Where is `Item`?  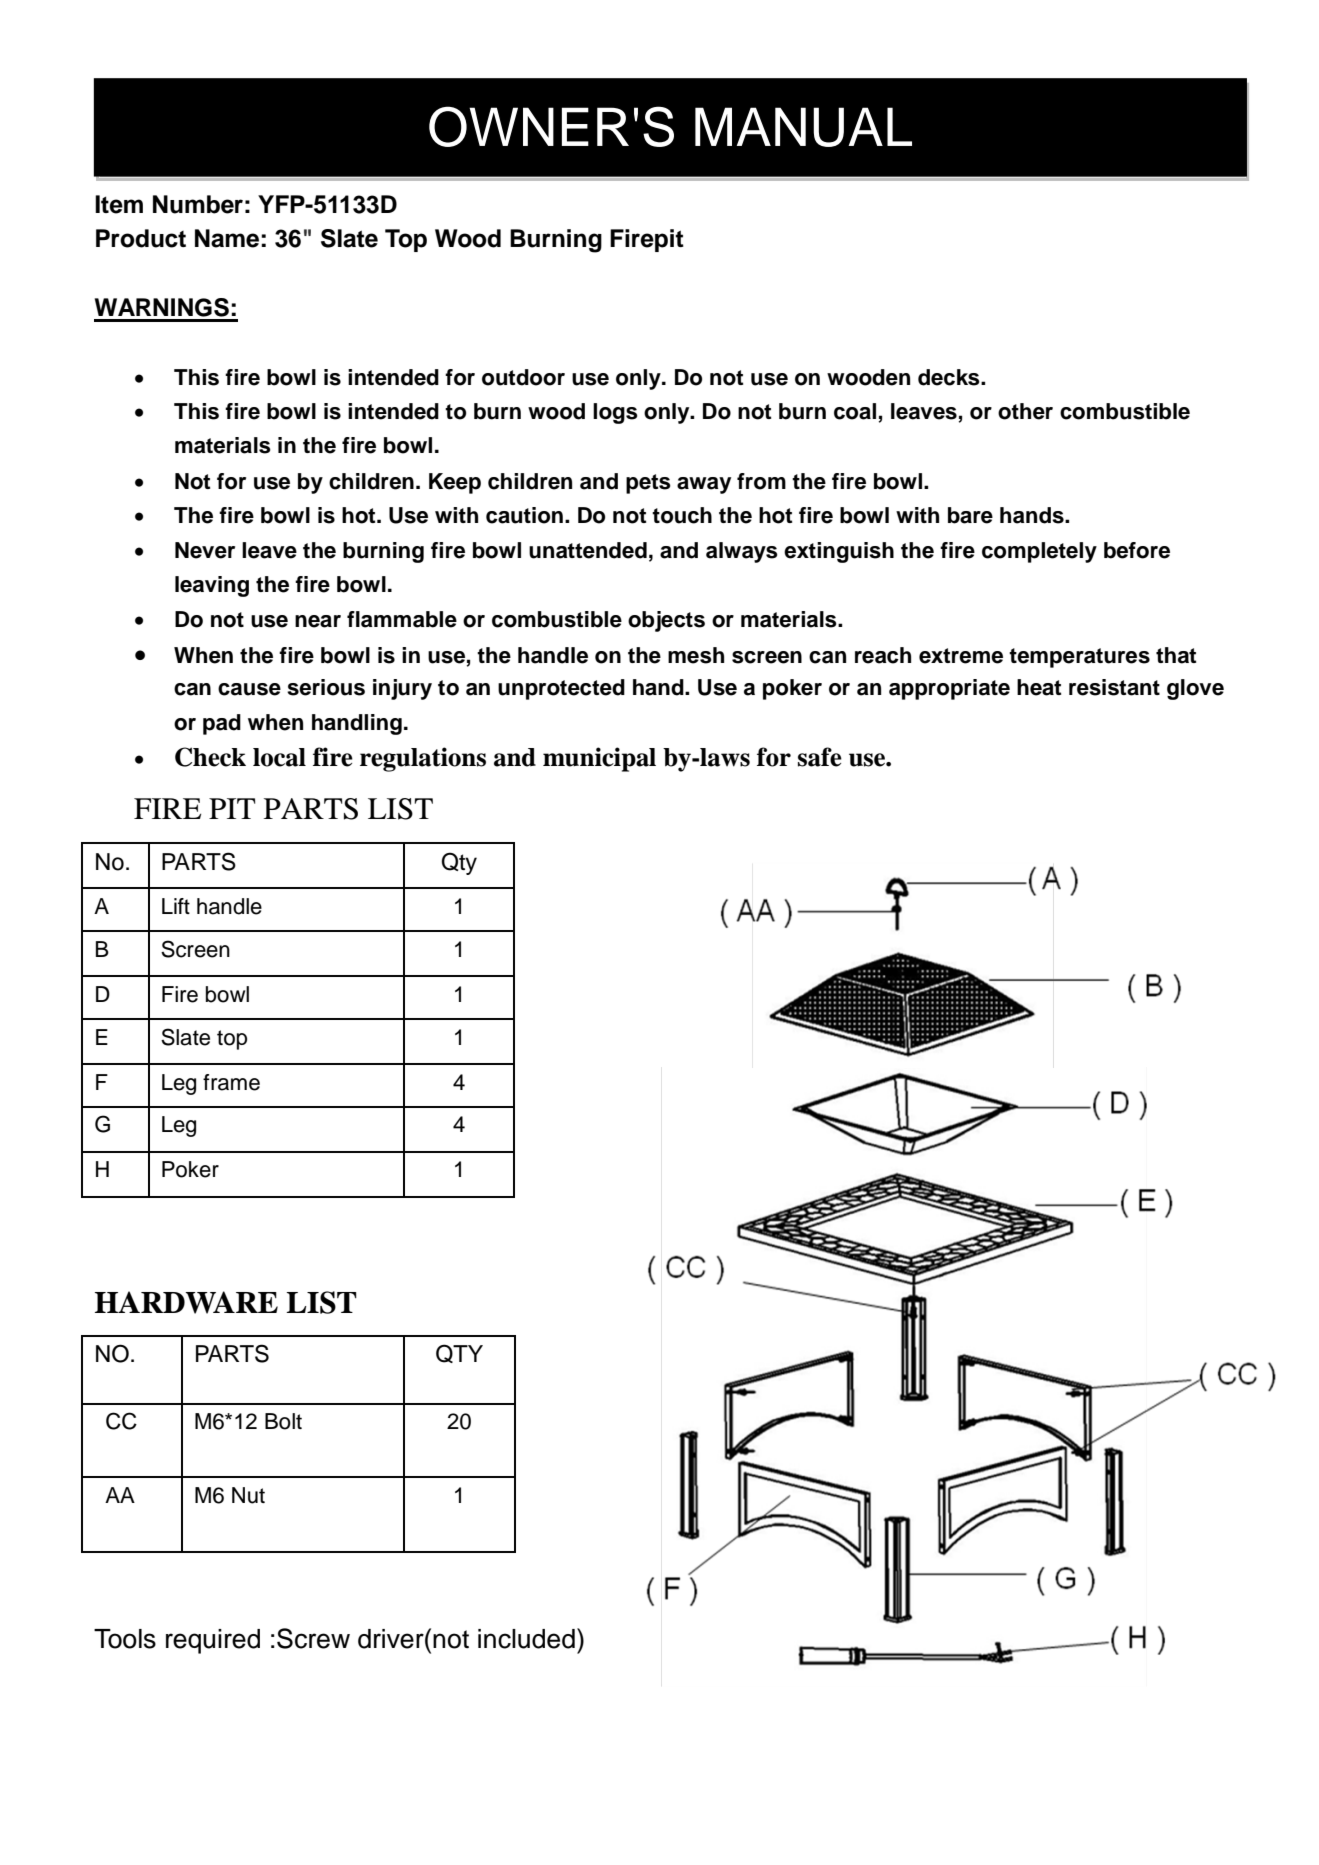 Item is located at coordinates (119, 204).
